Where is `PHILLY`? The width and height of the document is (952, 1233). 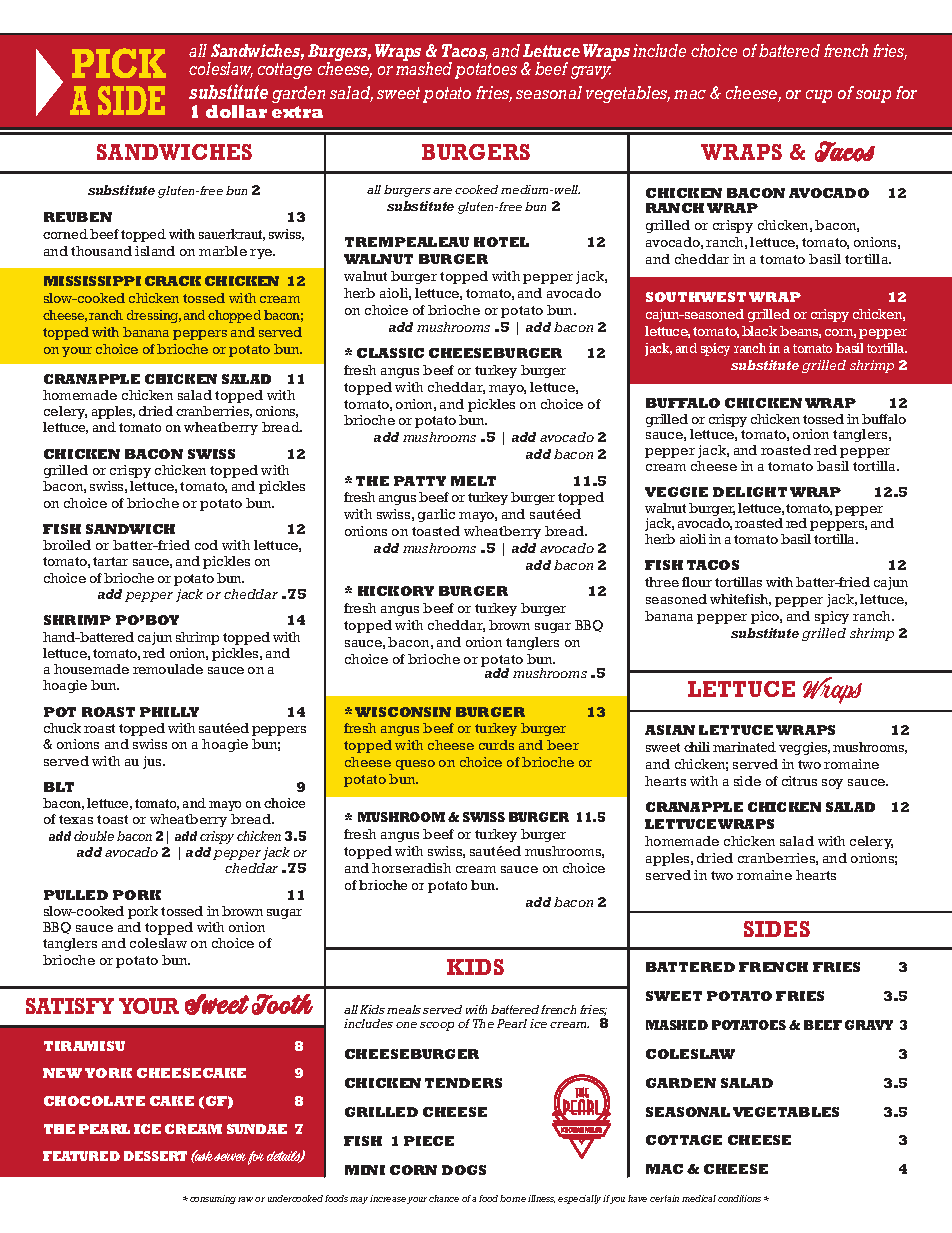
PHILLY is located at coordinates (169, 712).
